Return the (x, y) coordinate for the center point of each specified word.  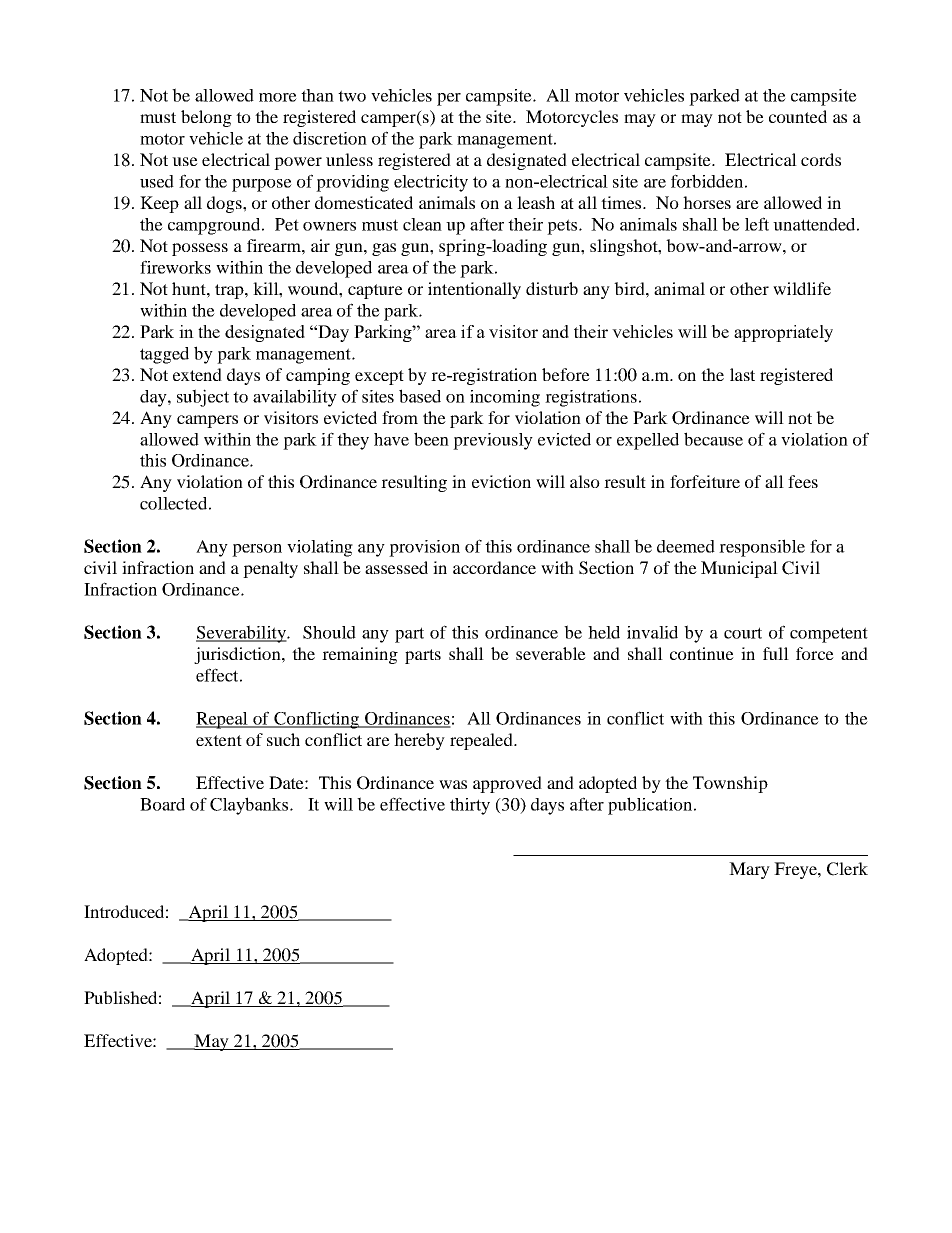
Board (162, 804)
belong (206, 118)
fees (803, 481)
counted (798, 116)
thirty (470, 806)
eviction (501, 481)
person (257, 550)
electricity (431, 183)
